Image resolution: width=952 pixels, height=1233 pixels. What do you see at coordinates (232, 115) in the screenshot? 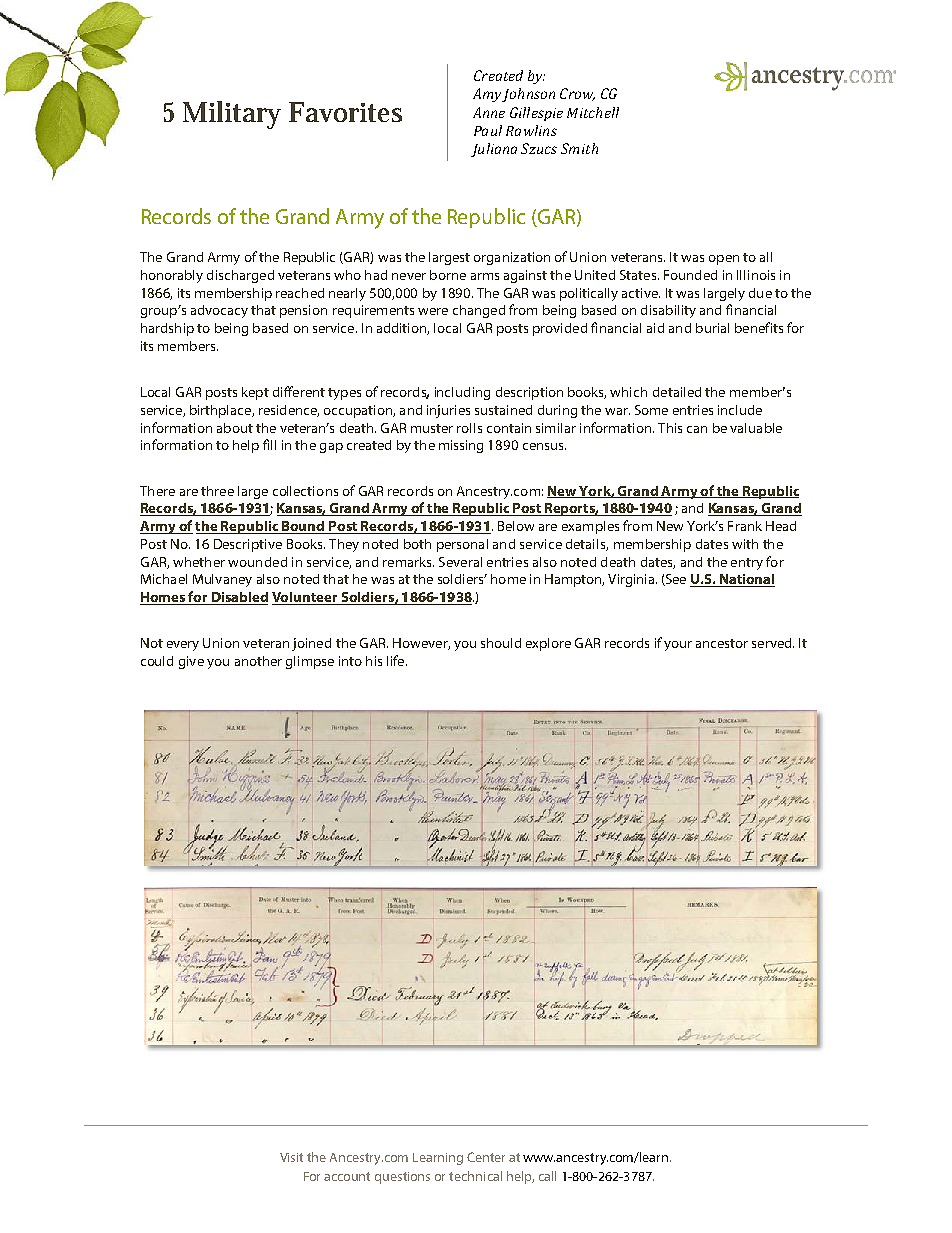
I see `Military` at bounding box center [232, 115].
